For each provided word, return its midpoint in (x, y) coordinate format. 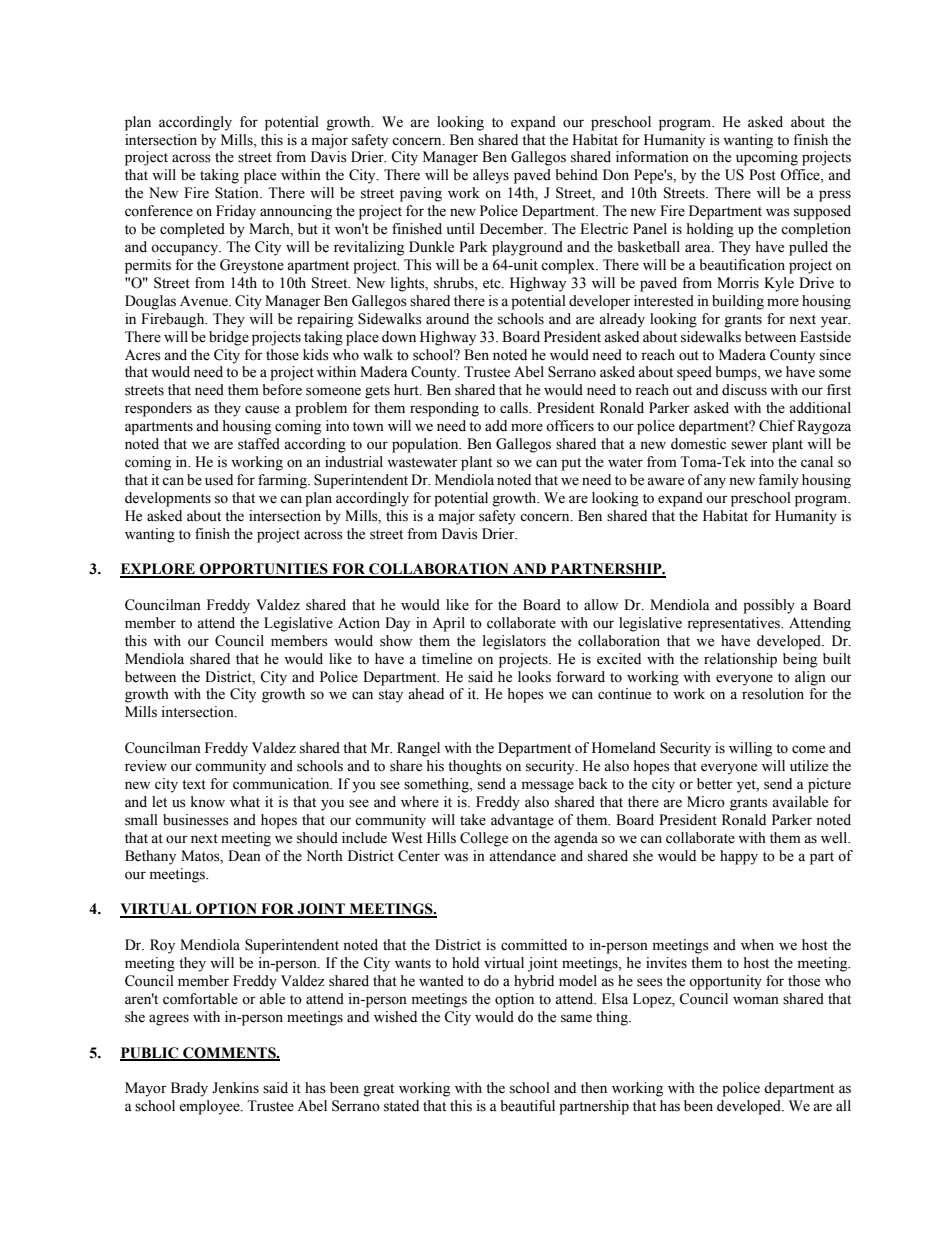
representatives (735, 624)
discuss (744, 390)
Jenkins (235, 1088)
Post (762, 175)
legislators (514, 642)
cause (262, 409)
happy (739, 857)
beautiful (527, 1106)
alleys (491, 176)
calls (515, 408)
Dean (244, 856)
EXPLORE (158, 570)
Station (238, 193)
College (484, 839)
